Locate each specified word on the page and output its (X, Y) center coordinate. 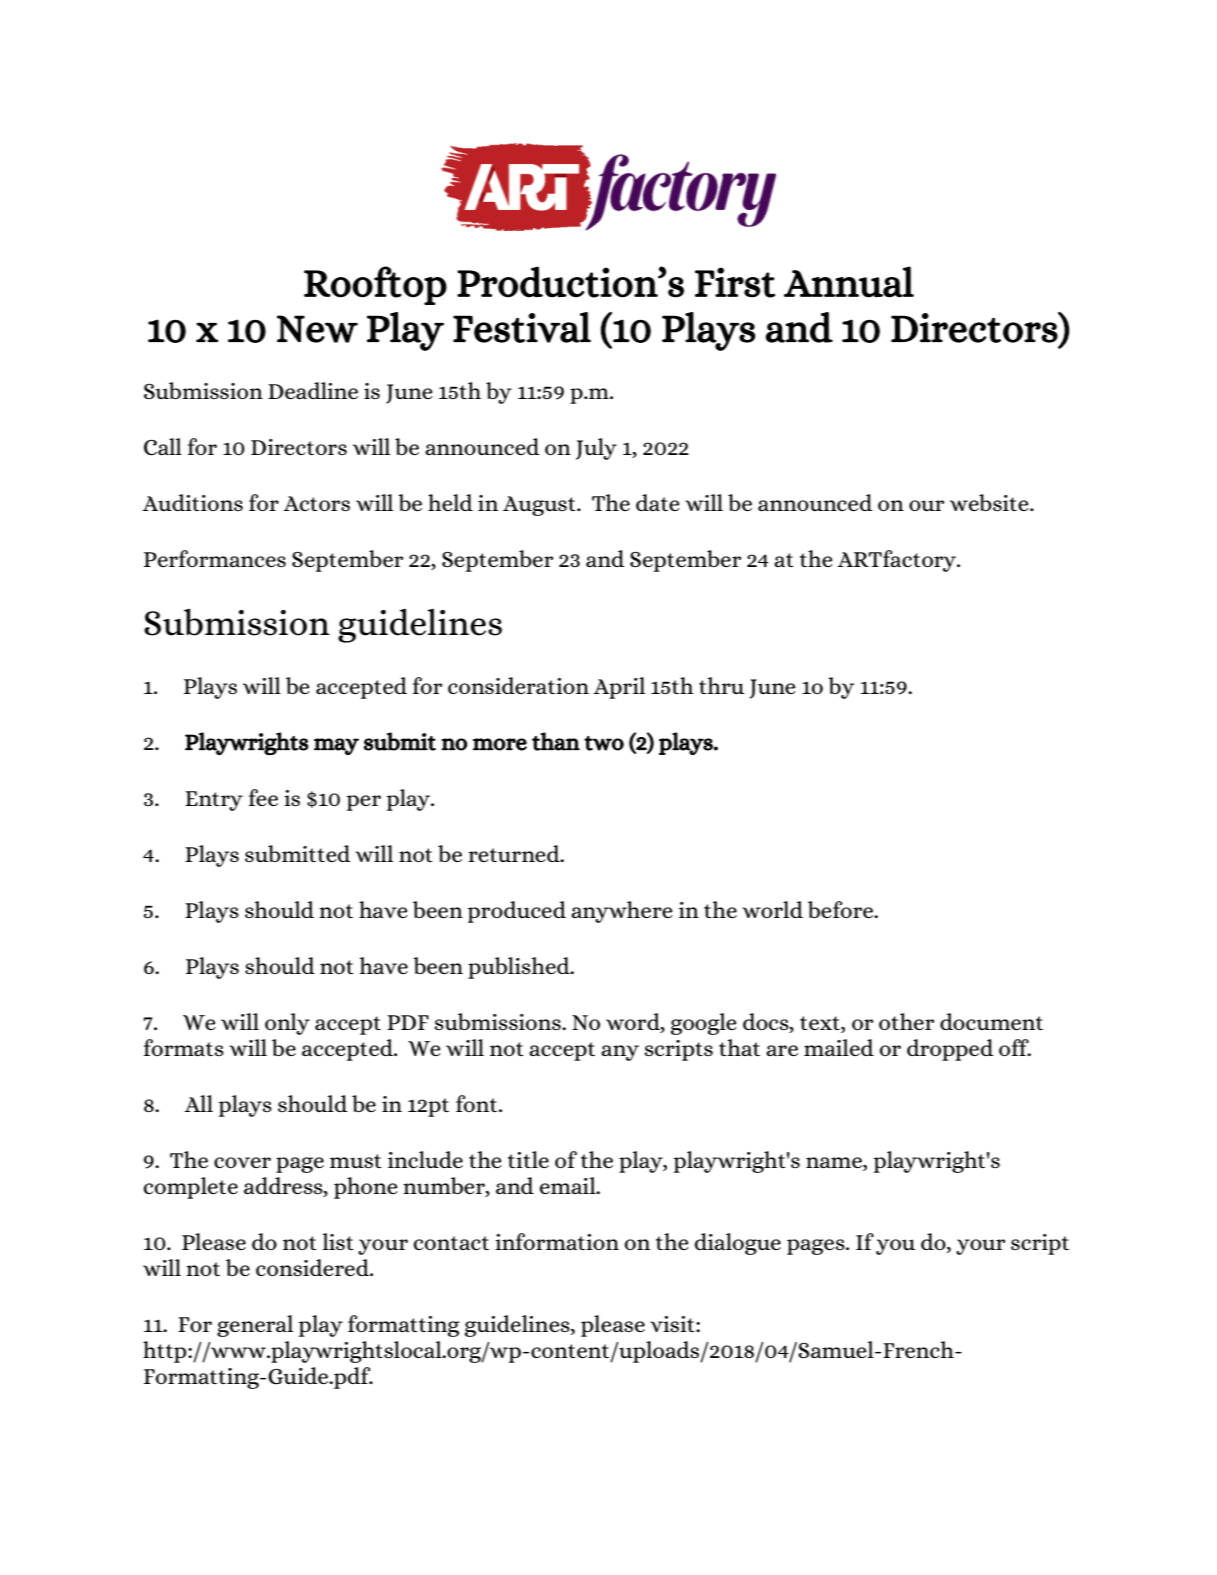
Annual (849, 282)
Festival (522, 327)
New (317, 329)
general (255, 1326)
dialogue (738, 1244)
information (557, 1241)
